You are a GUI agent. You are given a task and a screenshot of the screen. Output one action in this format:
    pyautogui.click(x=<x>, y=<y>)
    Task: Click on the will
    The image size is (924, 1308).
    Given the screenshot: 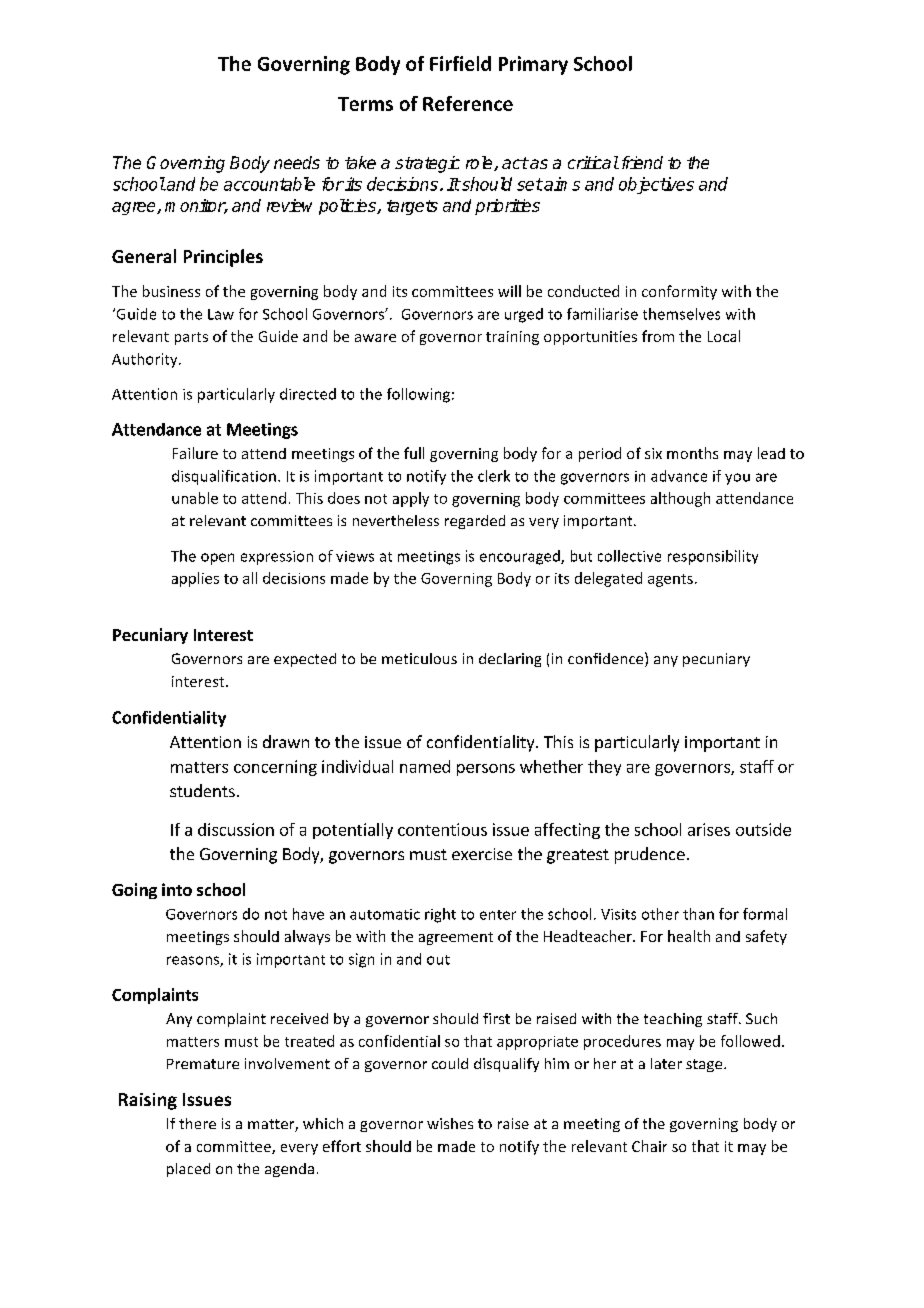 What is the action you would take?
    pyautogui.click(x=509, y=291)
